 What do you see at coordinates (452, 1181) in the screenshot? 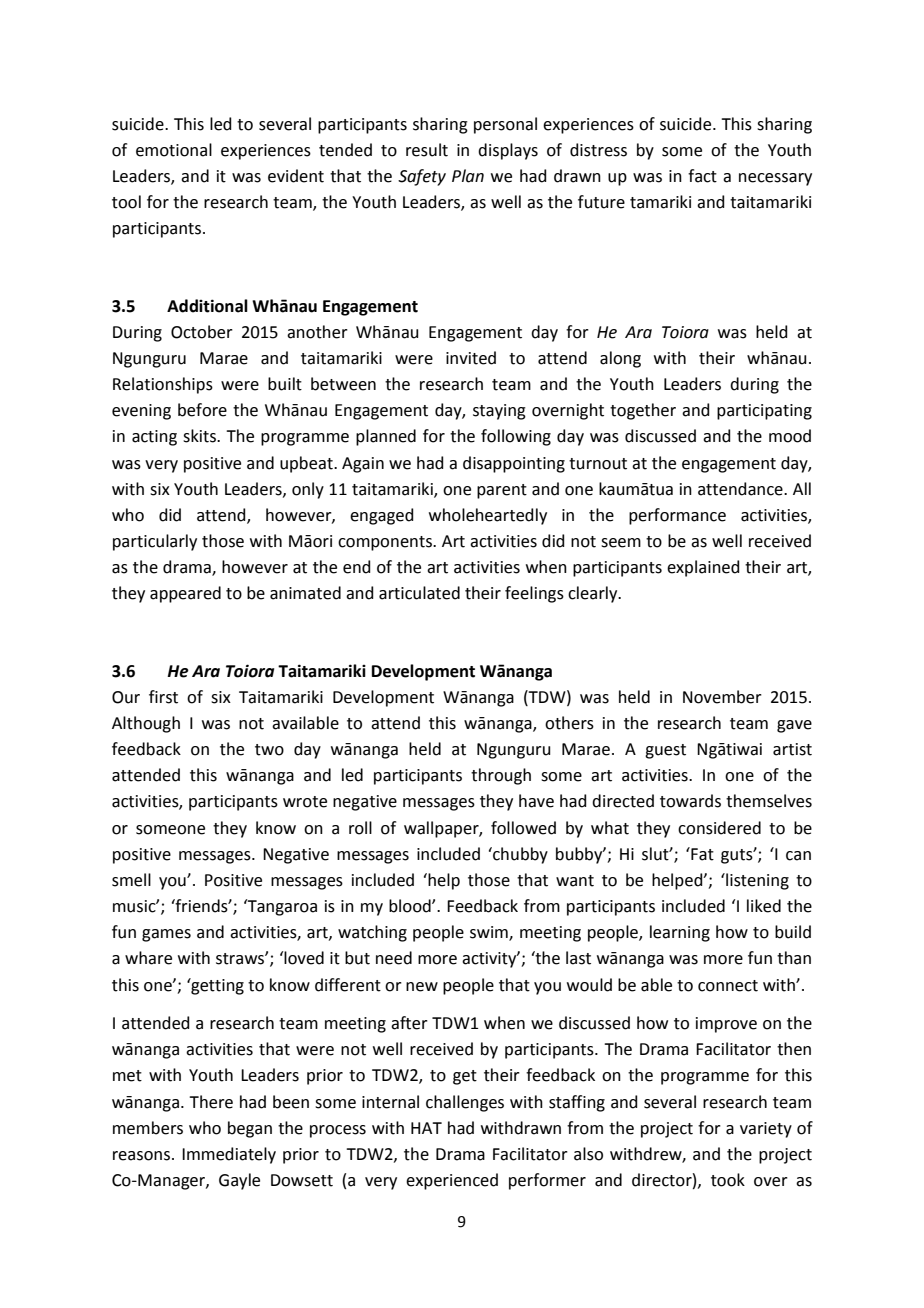
I see `experienced` at bounding box center [452, 1181].
